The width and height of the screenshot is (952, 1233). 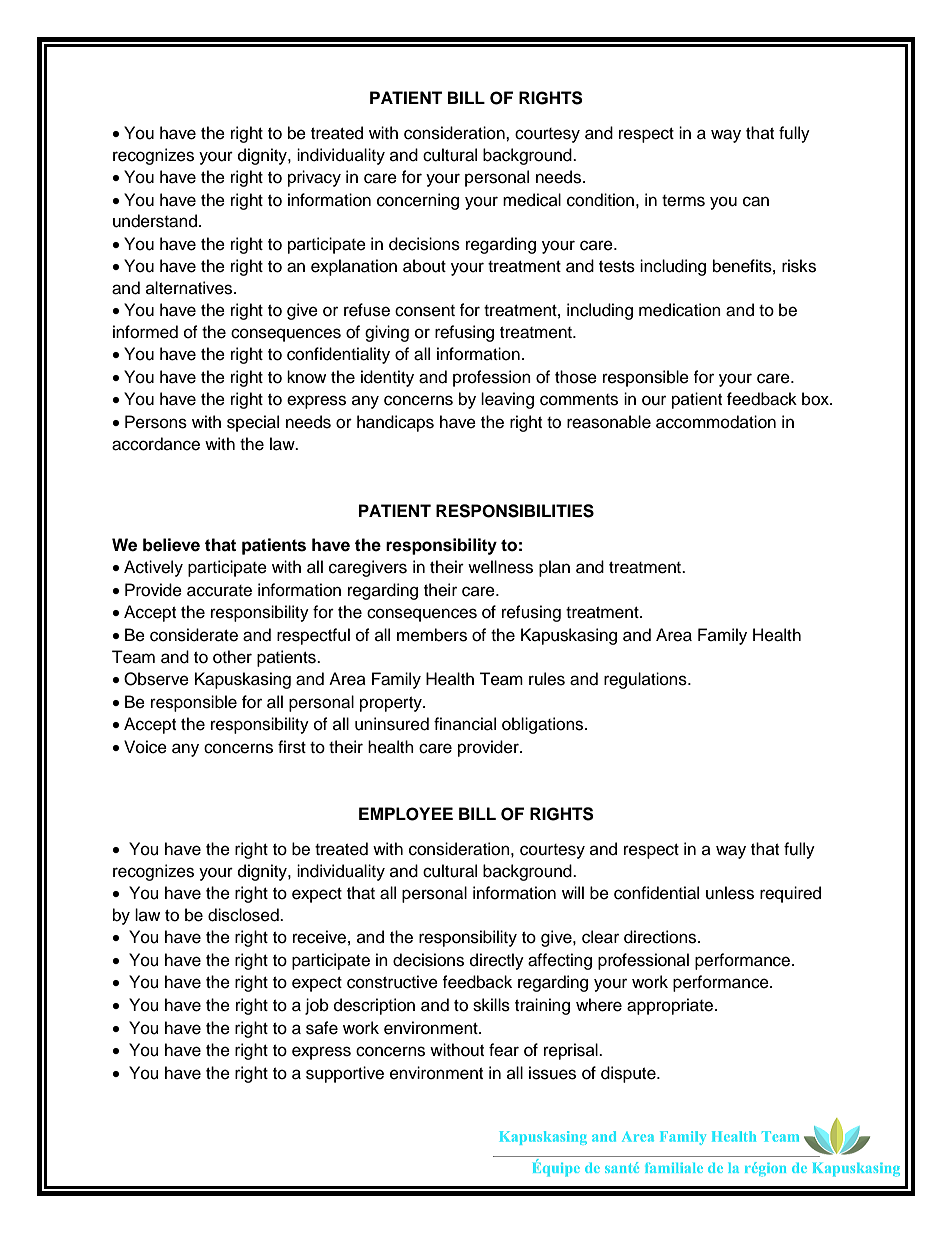 I want to click on financial, so click(x=465, y=724).
